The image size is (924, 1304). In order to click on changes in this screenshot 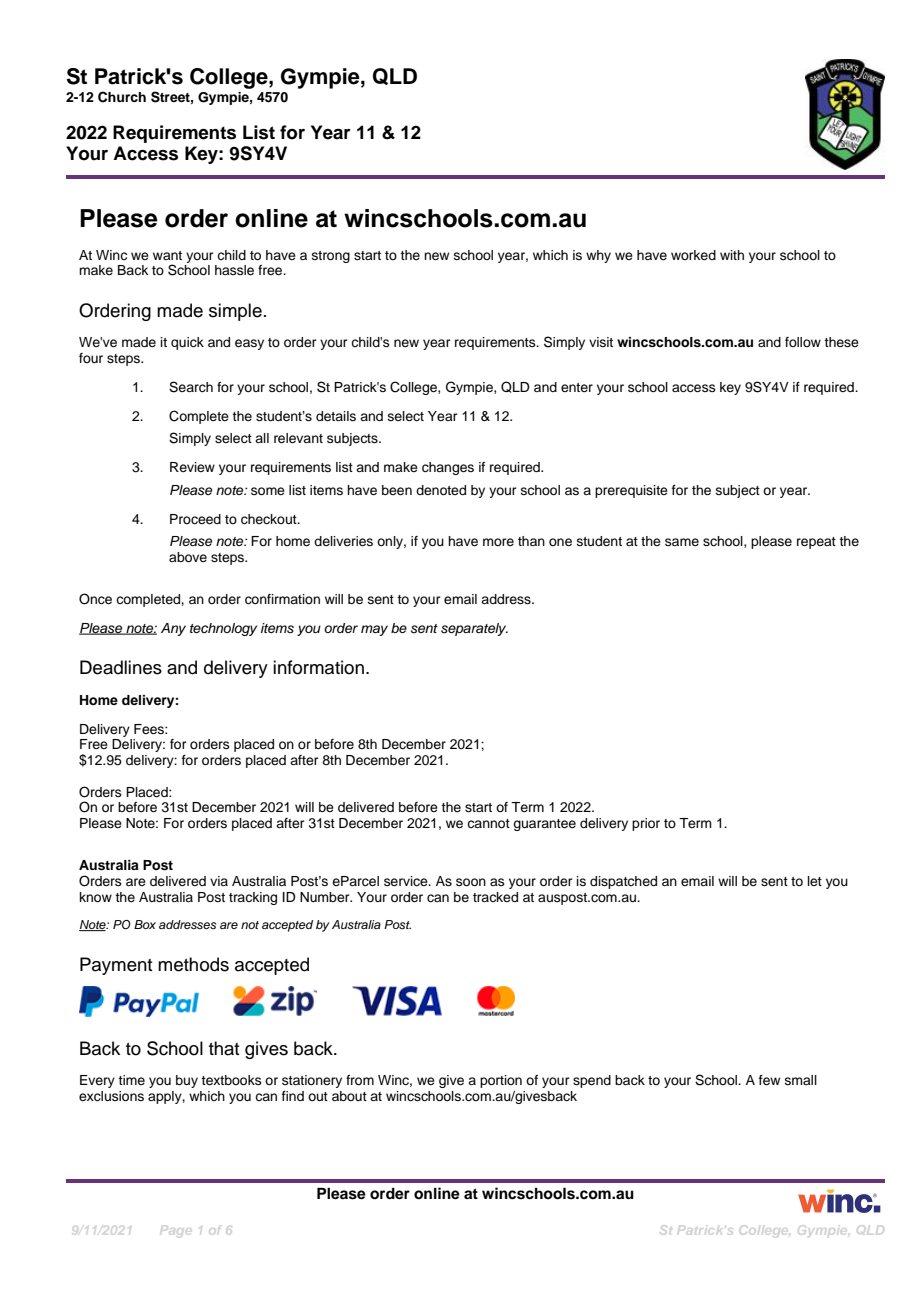, I will do `click(448, 468)`.
